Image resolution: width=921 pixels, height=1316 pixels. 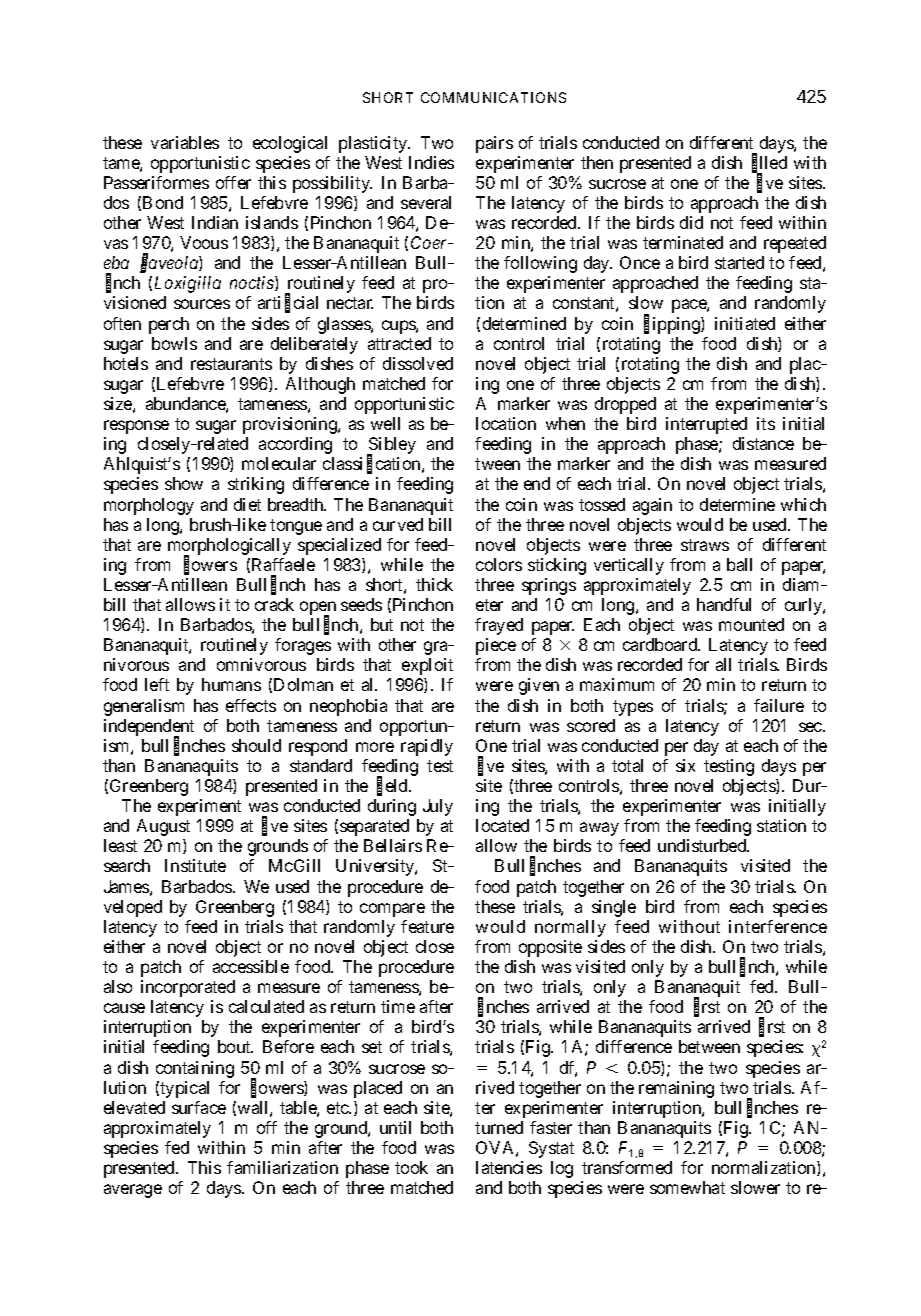 What do you see at coordinates (163, 827) in the screenshot?
I see `August` at bounding box center [163, 827].
